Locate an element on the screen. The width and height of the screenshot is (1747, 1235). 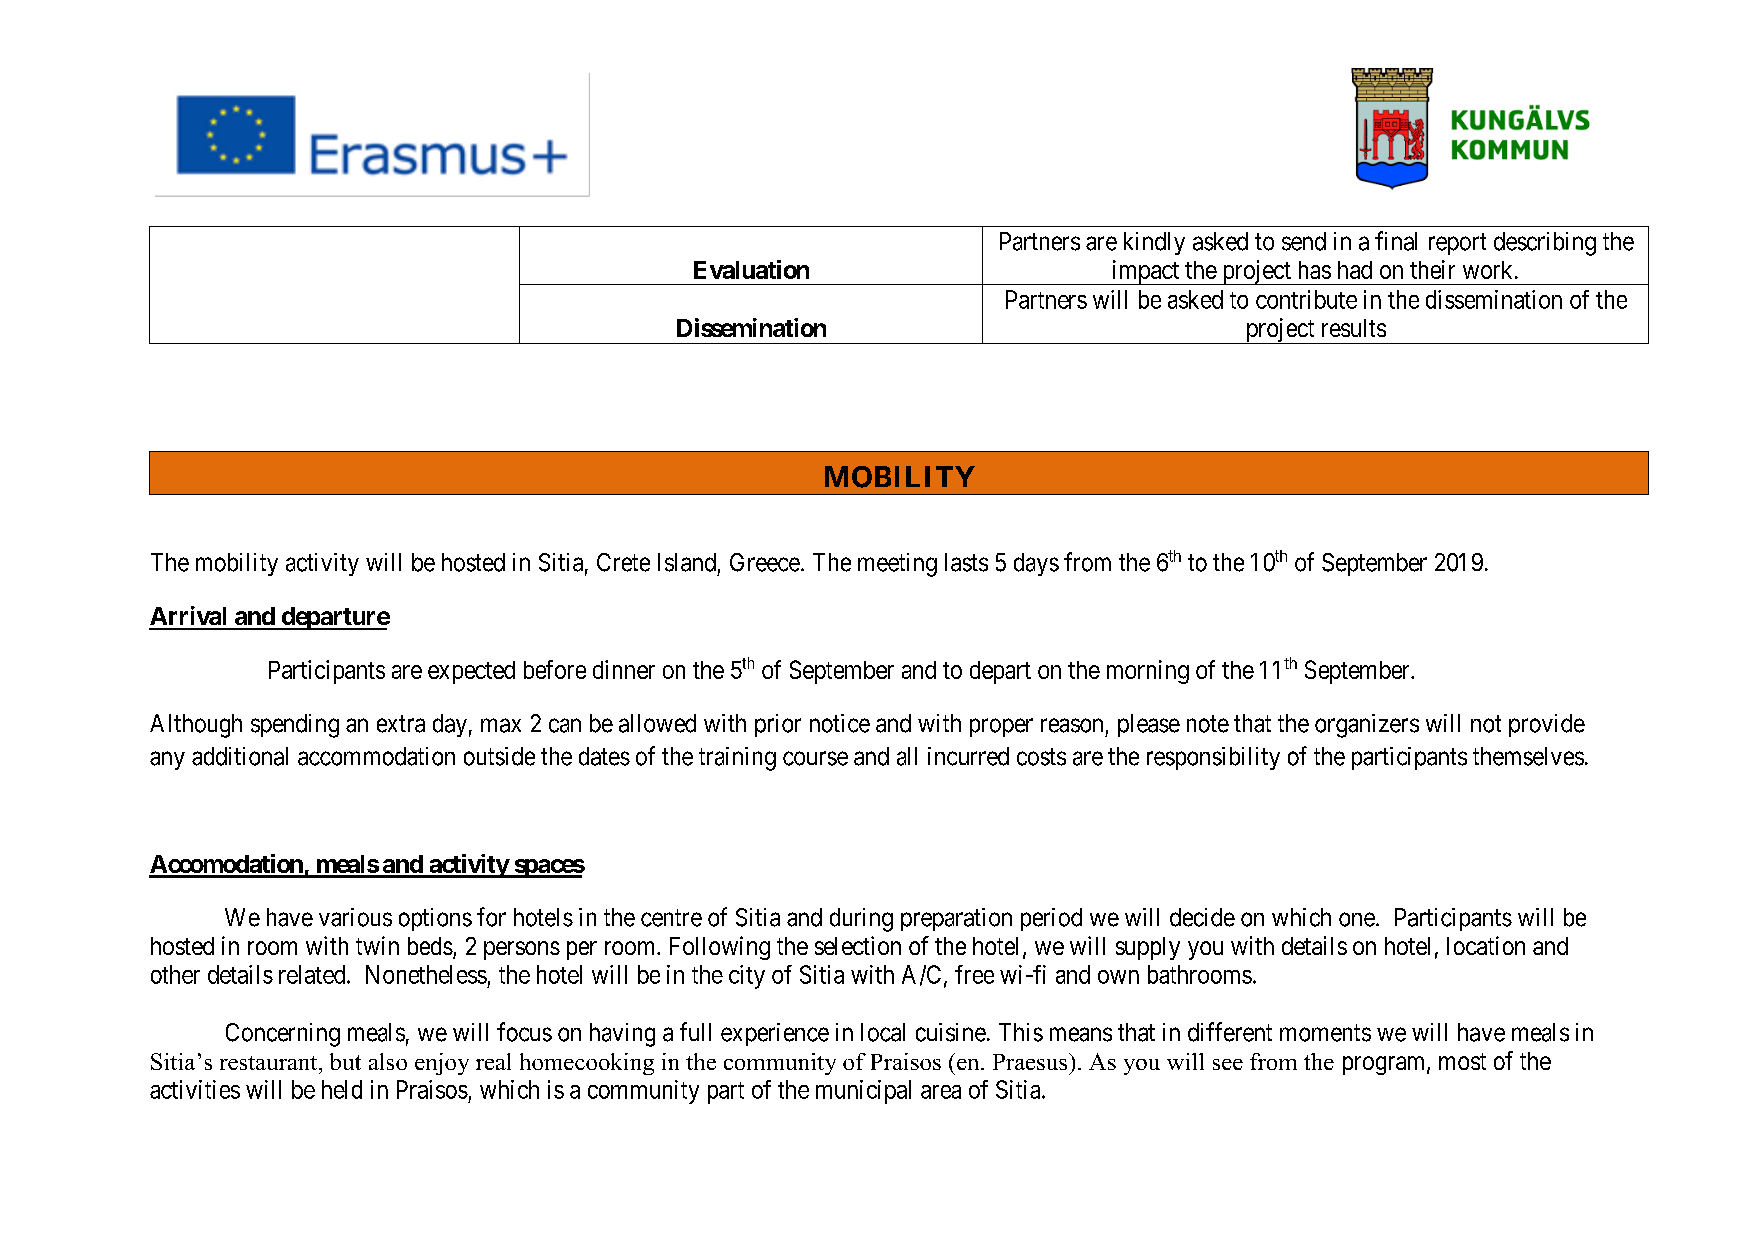
decide is located at coordinates (1202, 917).
